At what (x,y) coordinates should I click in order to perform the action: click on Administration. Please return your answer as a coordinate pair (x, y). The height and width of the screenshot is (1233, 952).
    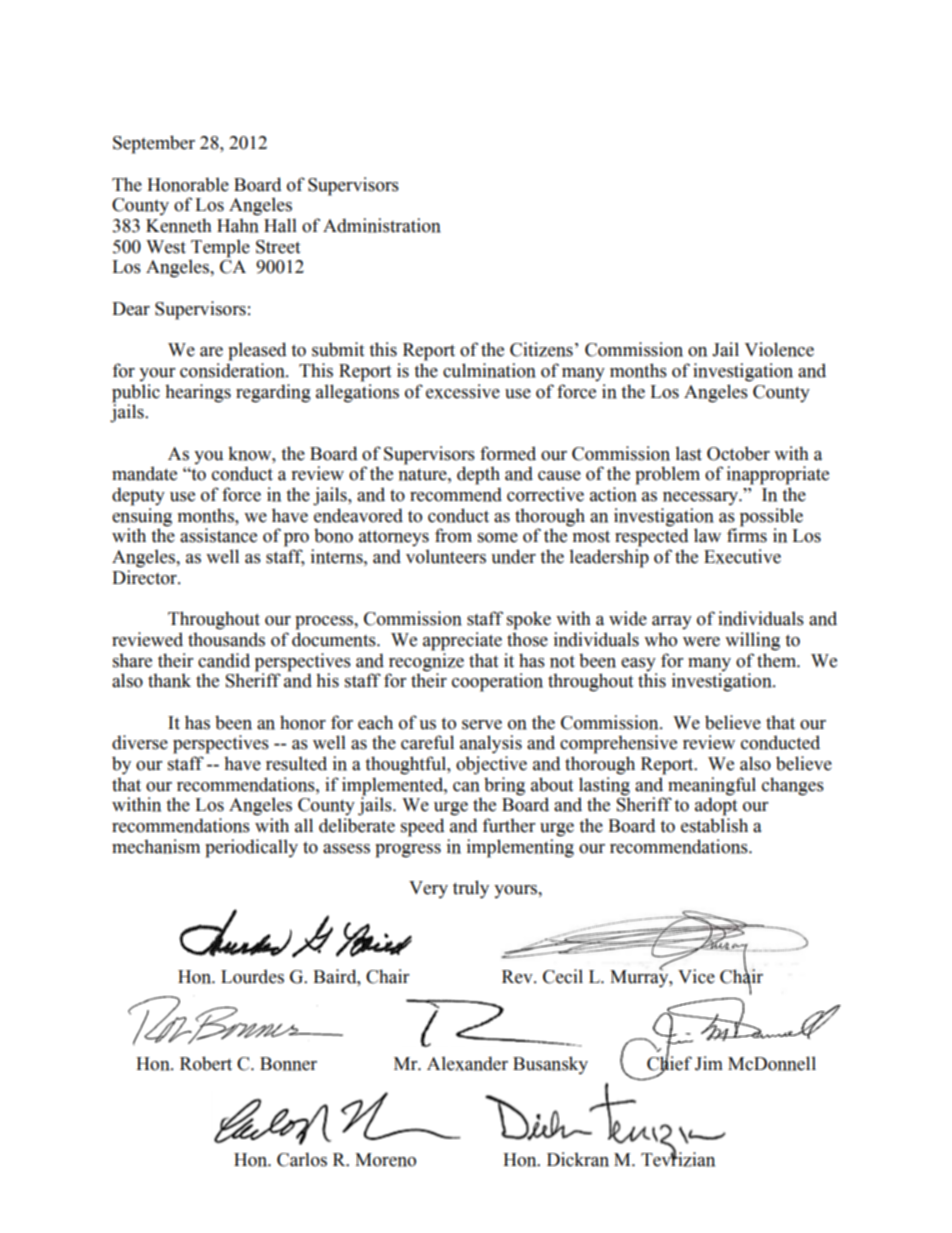
    Looking at the image, I should click on (382, 225).
